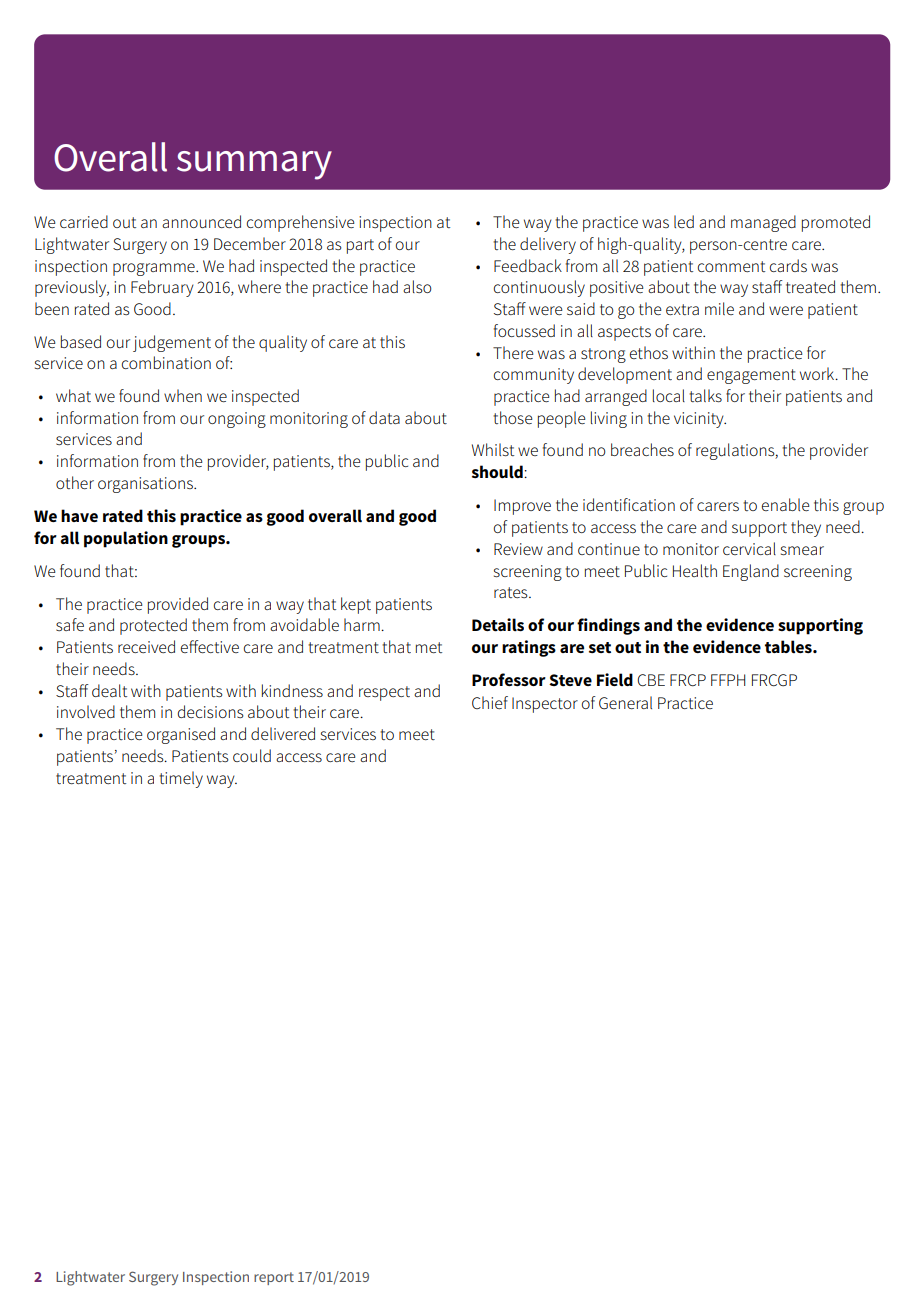 The image size is (924, 1308). I want to click on part, so click(360, 246).
